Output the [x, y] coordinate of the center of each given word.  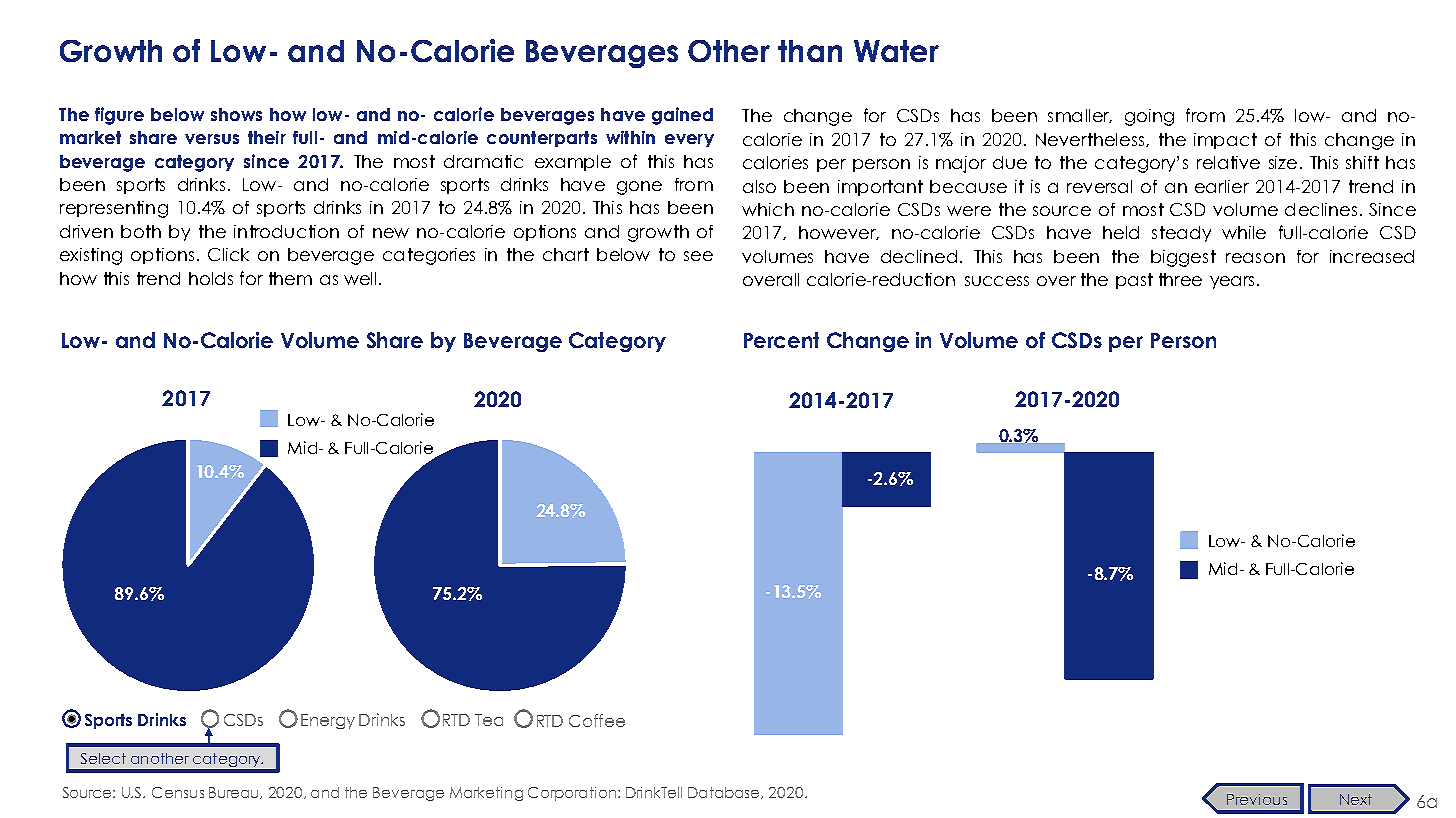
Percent [781, 340]
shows [236, 114]
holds [211, 278]
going [1149, 117]
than [810, 51]
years [1232, 282]
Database [725, 793]
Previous [1257, 799]
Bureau [235, 793]
